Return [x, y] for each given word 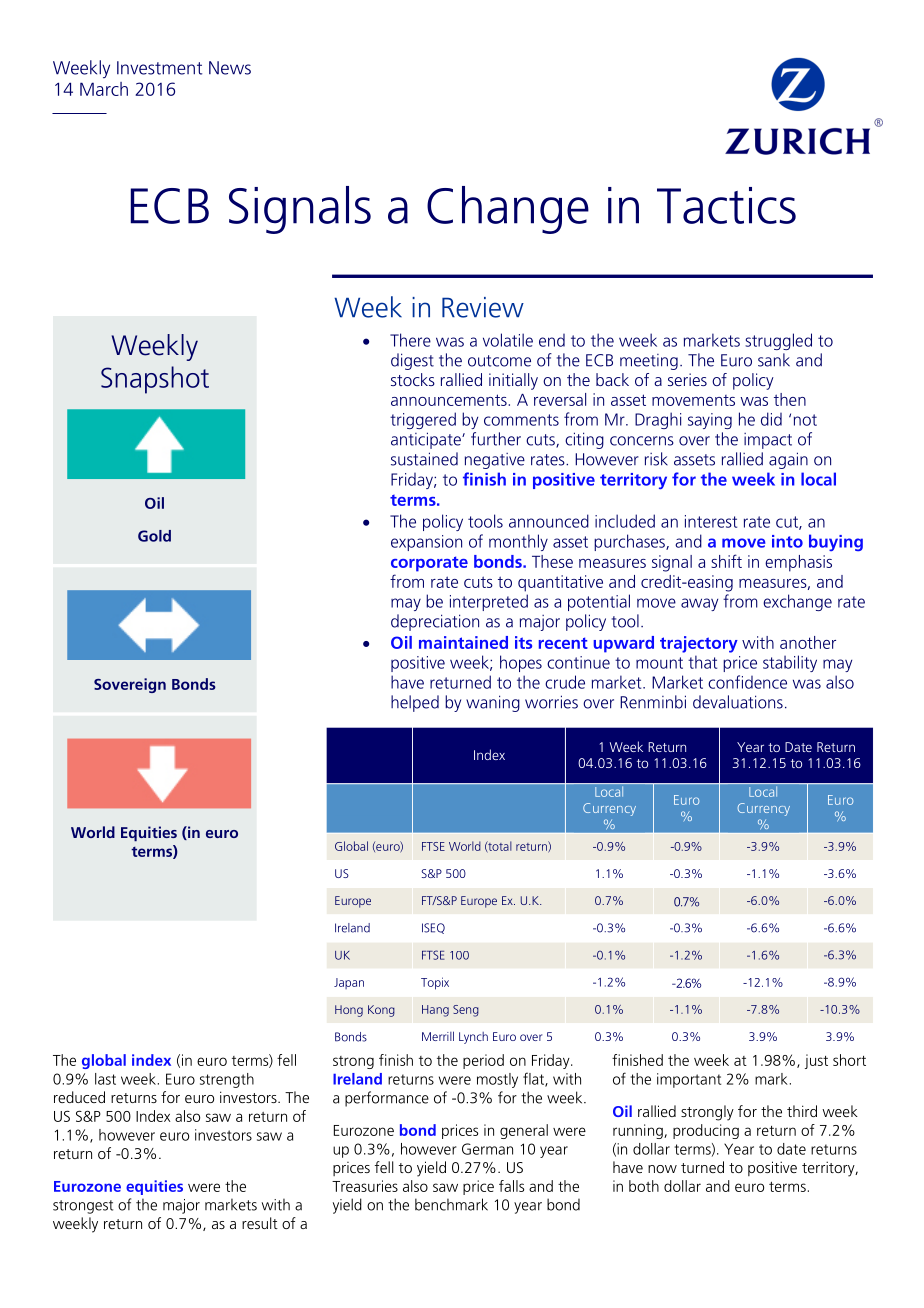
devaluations [738, 702]
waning [493, 703]
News [230, 68]
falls [511, 1186]
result [260, 1223]
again [788, 460]
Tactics [726, 205]
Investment [159, 68]
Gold [154, 536]
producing [706, 1131]
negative [495, 461]
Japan [349, 983]
